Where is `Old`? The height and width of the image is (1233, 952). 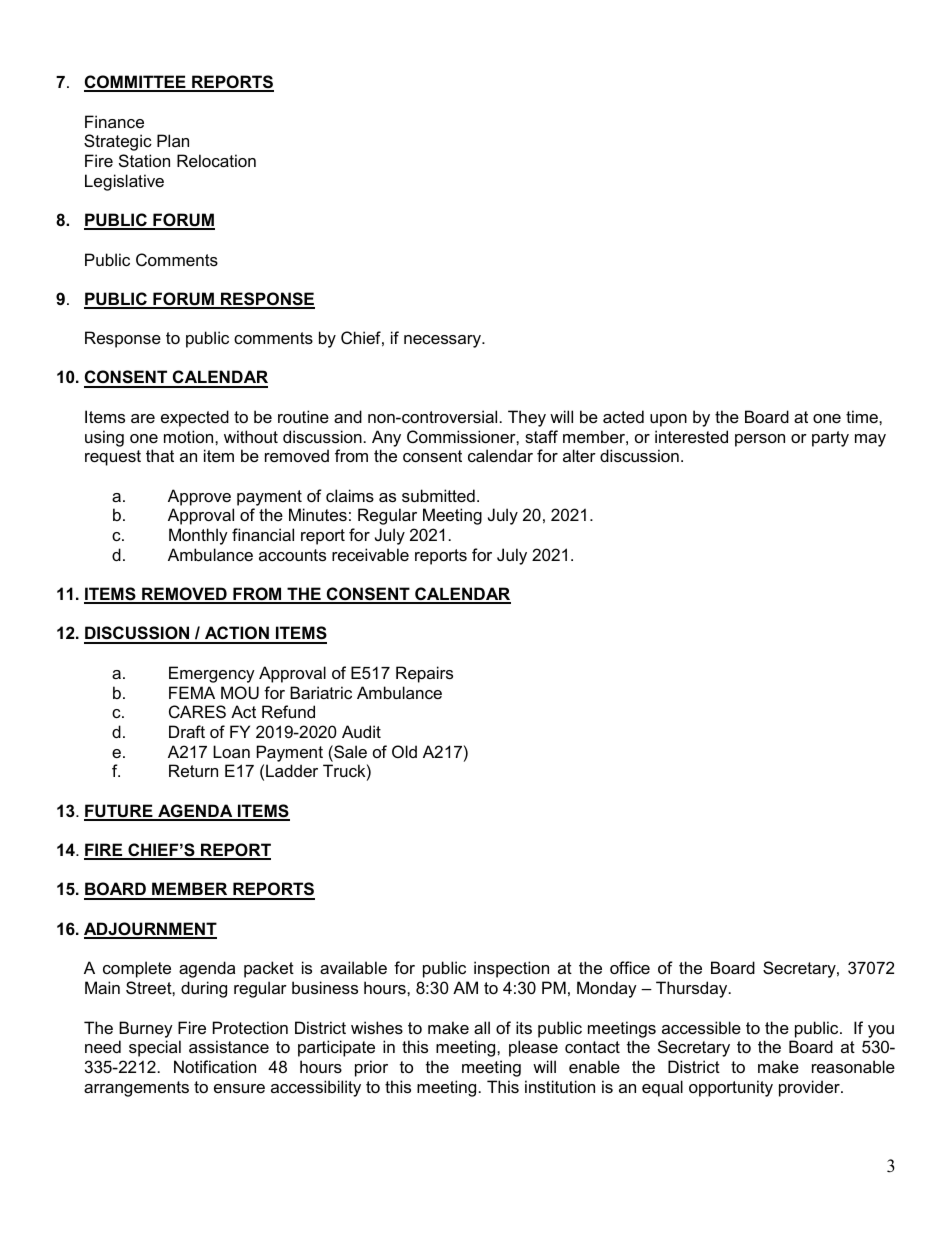 Old is located at coordinates (404, 751).
